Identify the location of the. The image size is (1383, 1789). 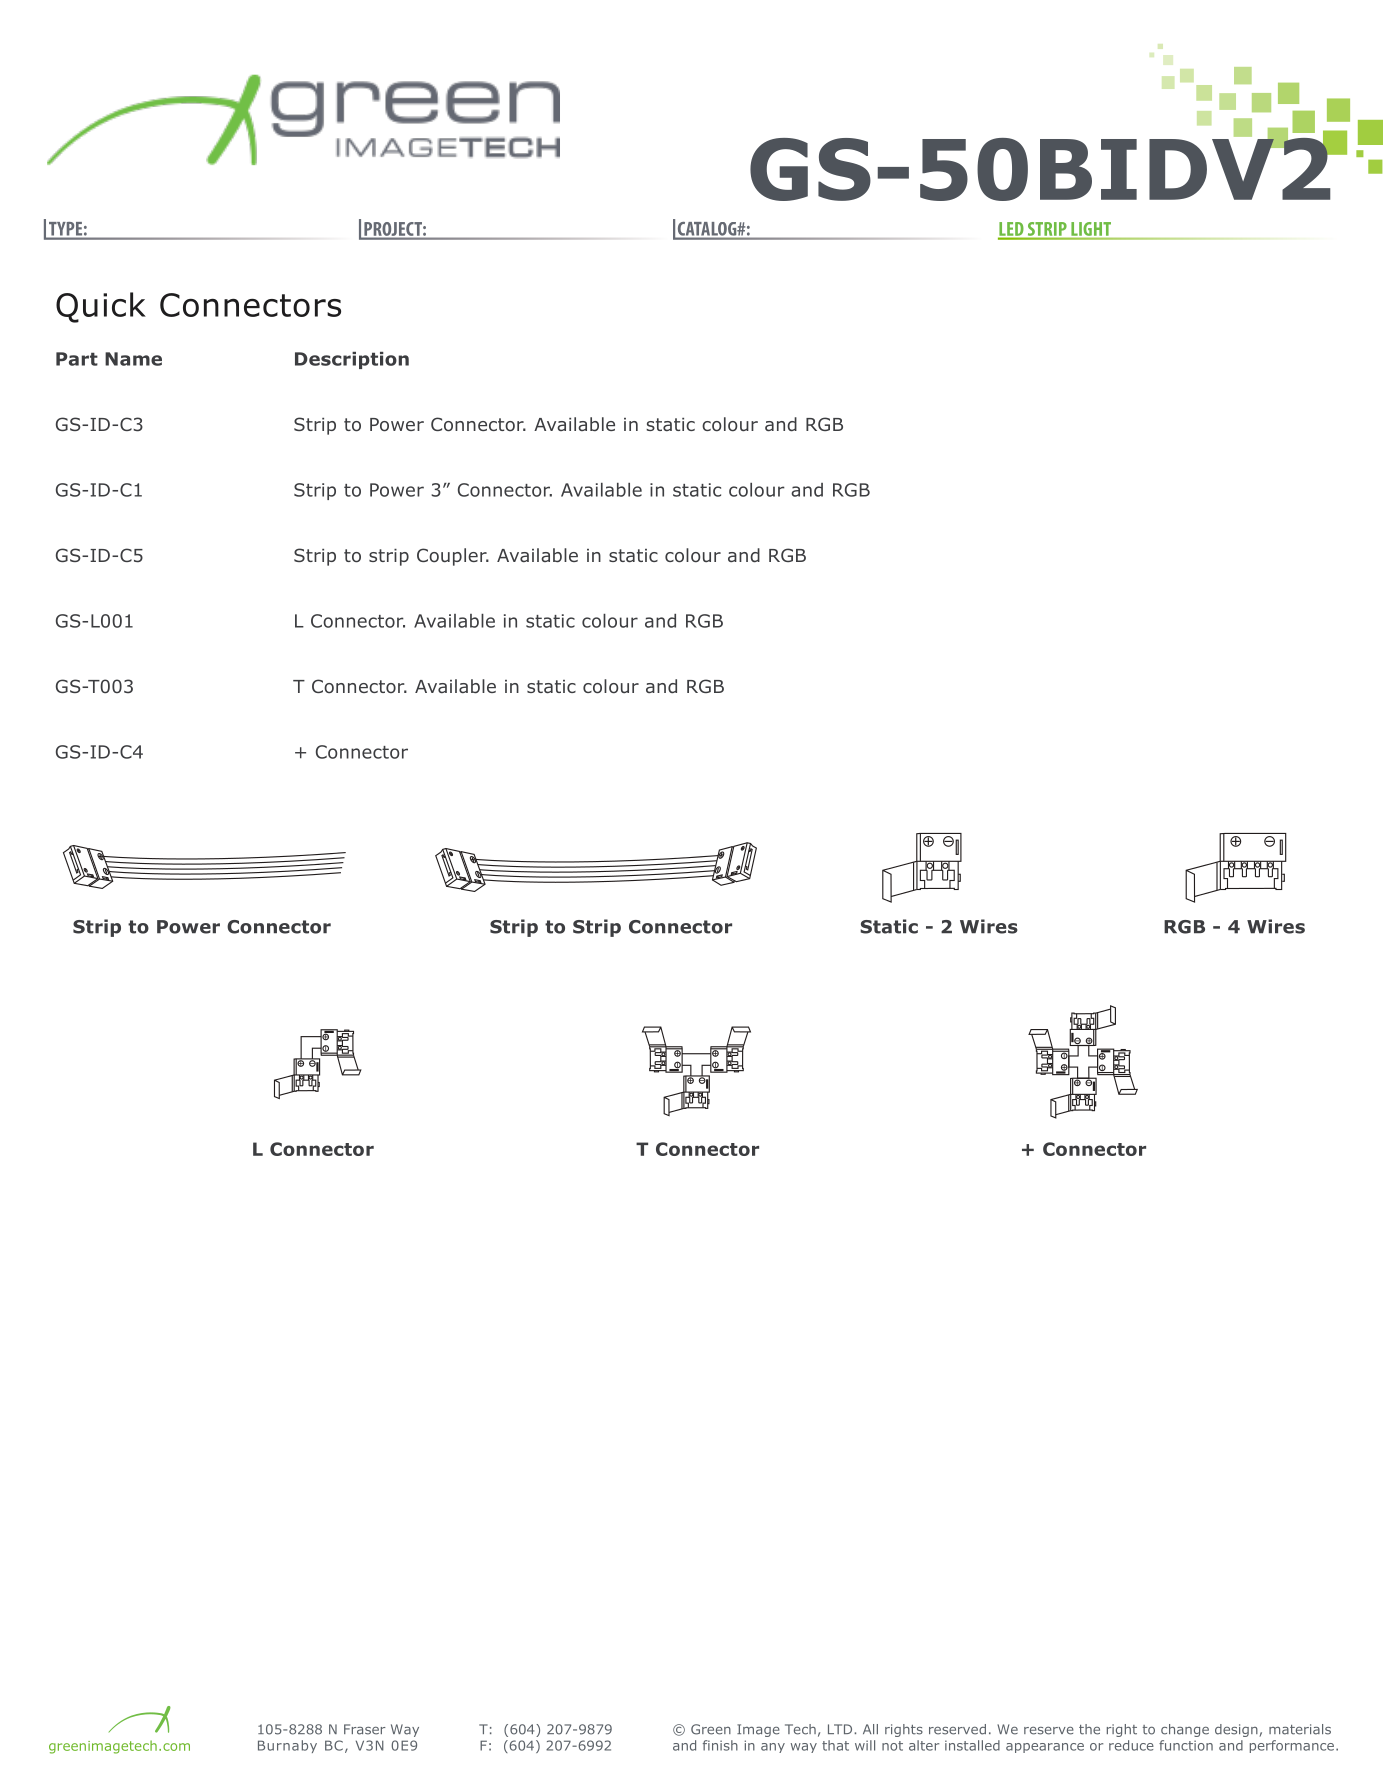
(1089, 1729).
